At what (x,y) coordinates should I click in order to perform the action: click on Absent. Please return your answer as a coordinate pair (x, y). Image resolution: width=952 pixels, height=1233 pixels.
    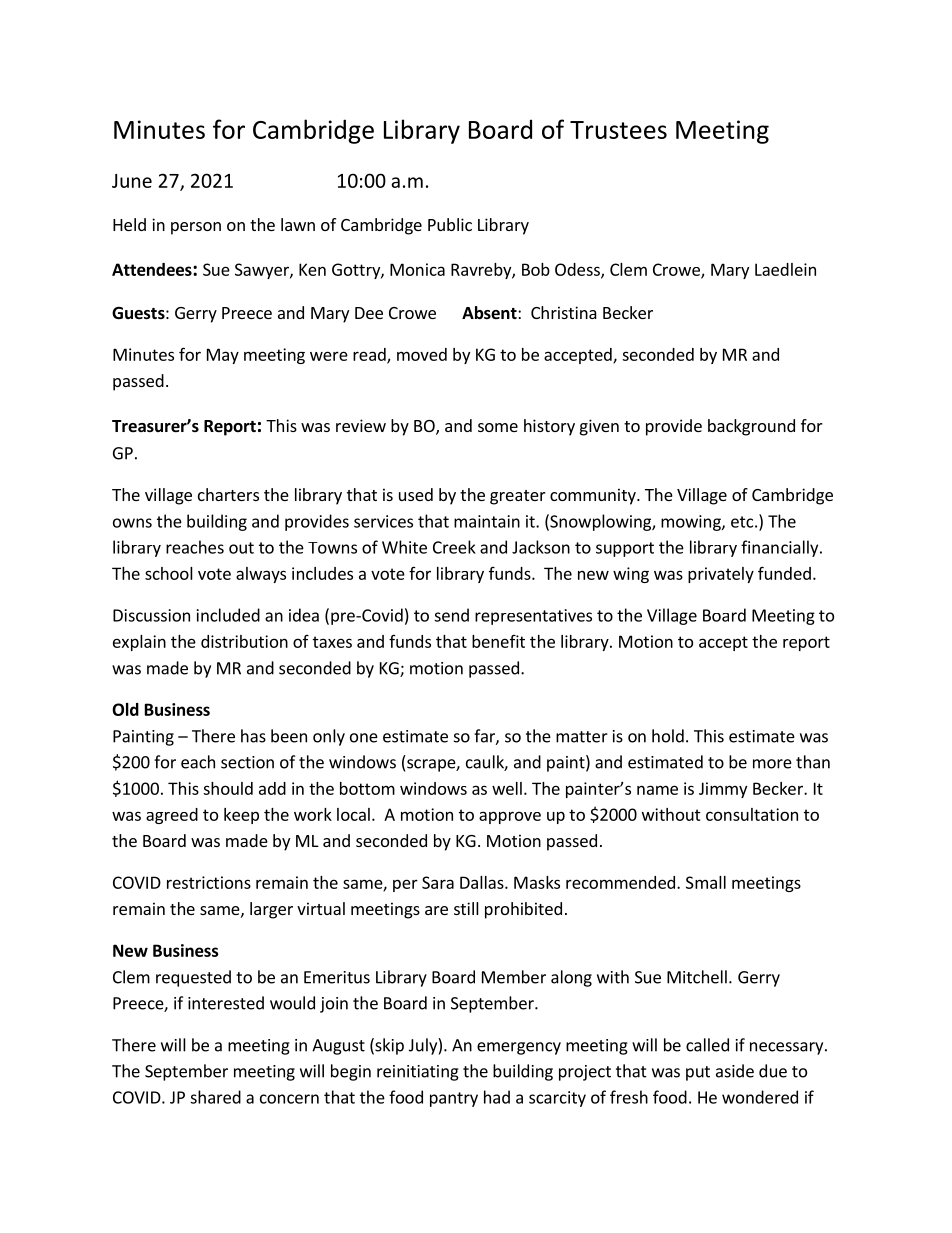
    Looking at the image, I should click on (490, 313).
